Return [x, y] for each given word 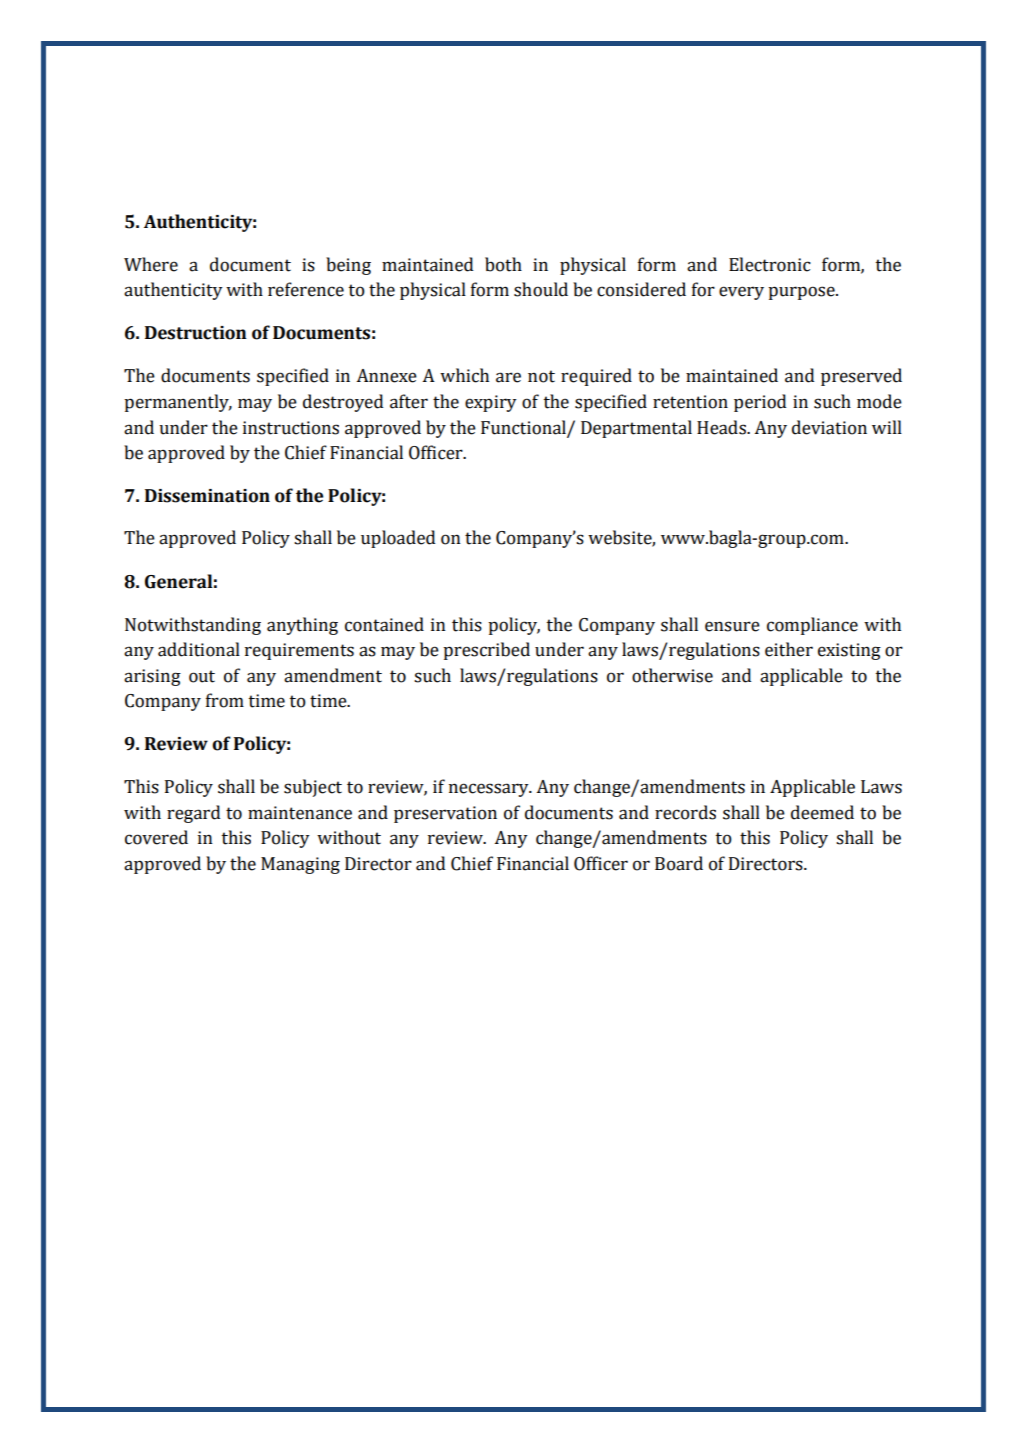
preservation [445, 814]
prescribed [486, 651]
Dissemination [207, 496]
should [541, 289]
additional [199, 649]
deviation [829, 427]
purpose [802, 293]
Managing [300, 865]
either [789, 649]
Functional [524, 428]
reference [306, 289]
